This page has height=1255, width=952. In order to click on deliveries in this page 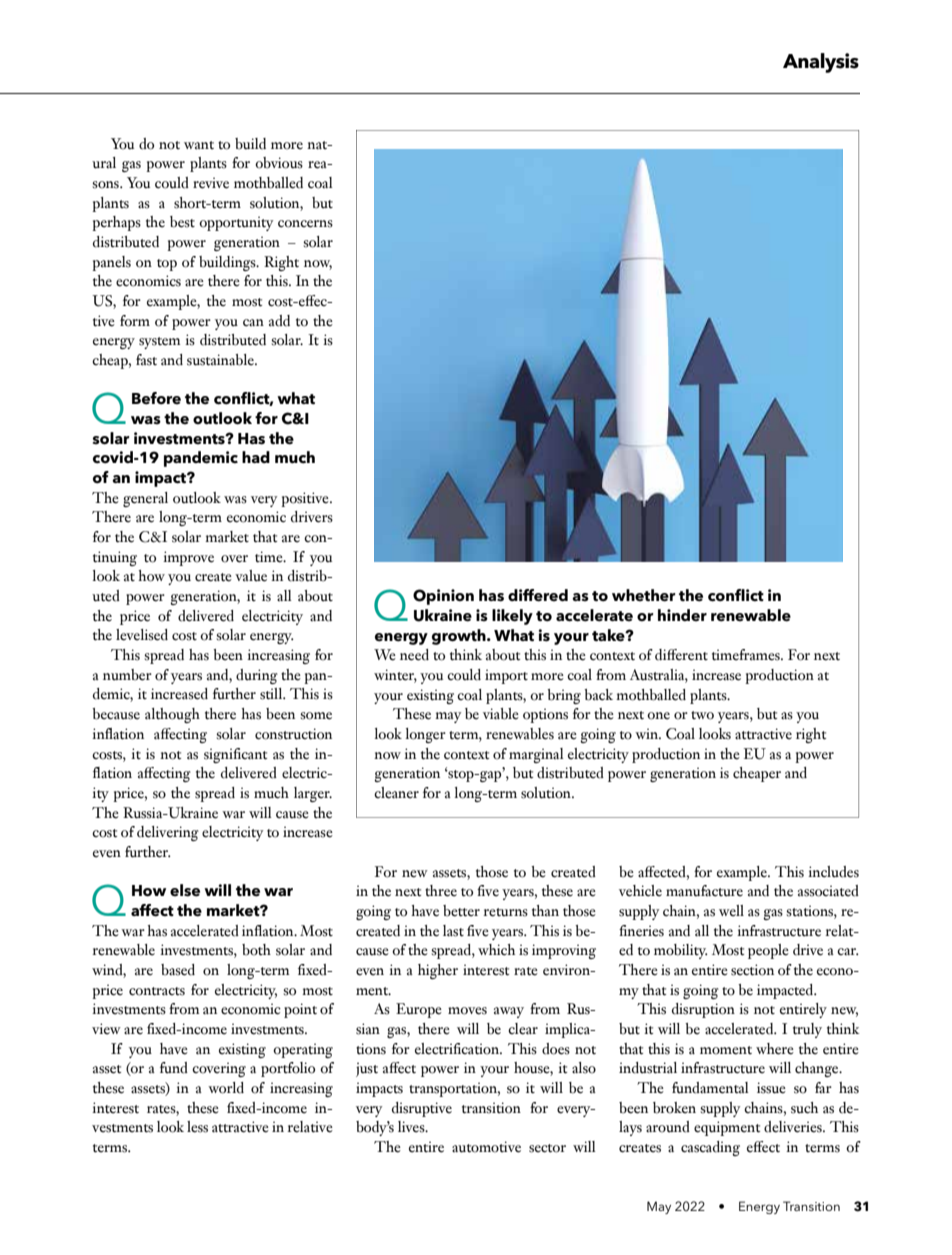, I will do `click(794, 1127)`.
